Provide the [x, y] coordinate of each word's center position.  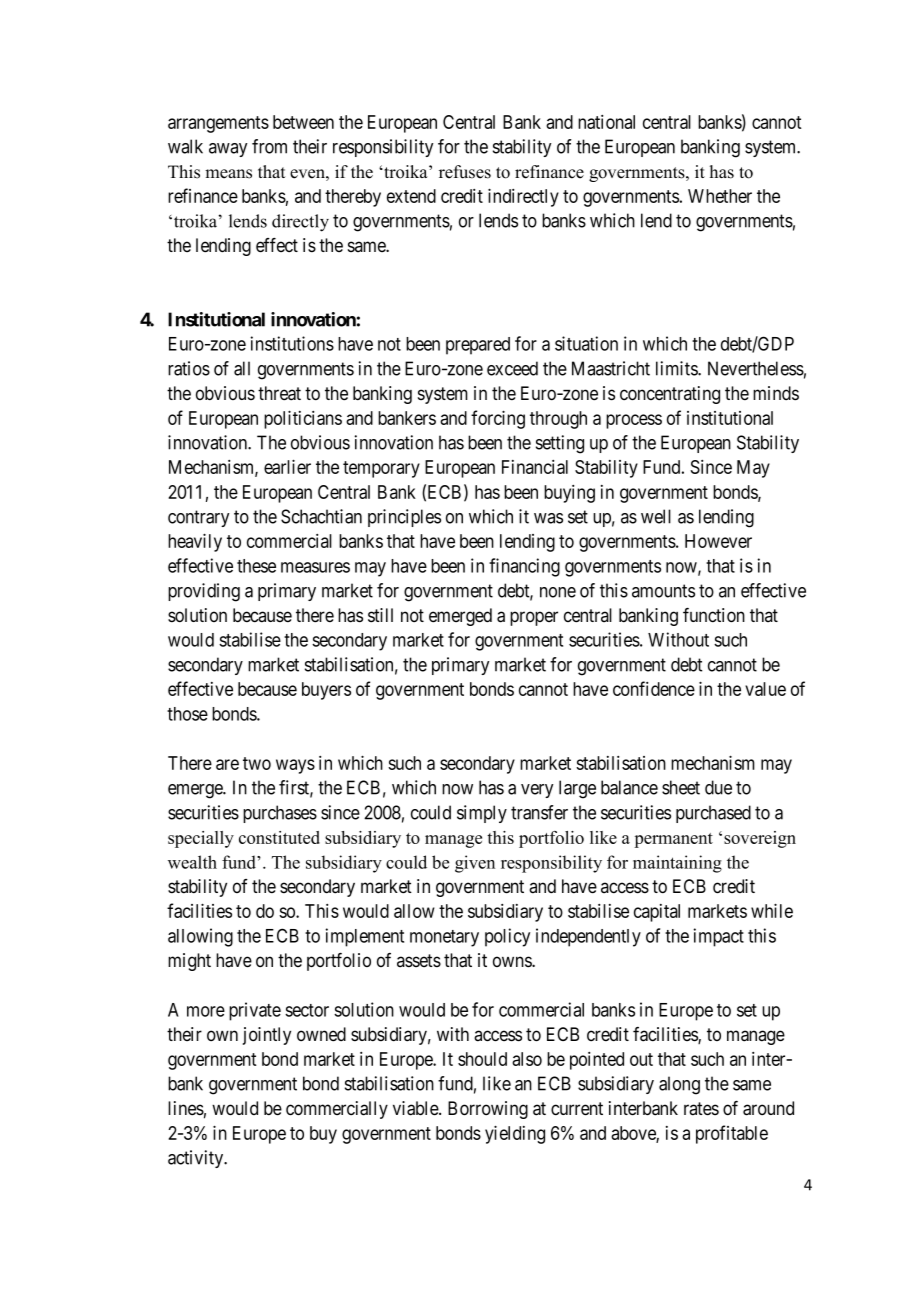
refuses [465, 172]
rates [701, 1109]
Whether [720, 196]
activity [197, 1159]
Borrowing [488, 1110]
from [269, 146]
